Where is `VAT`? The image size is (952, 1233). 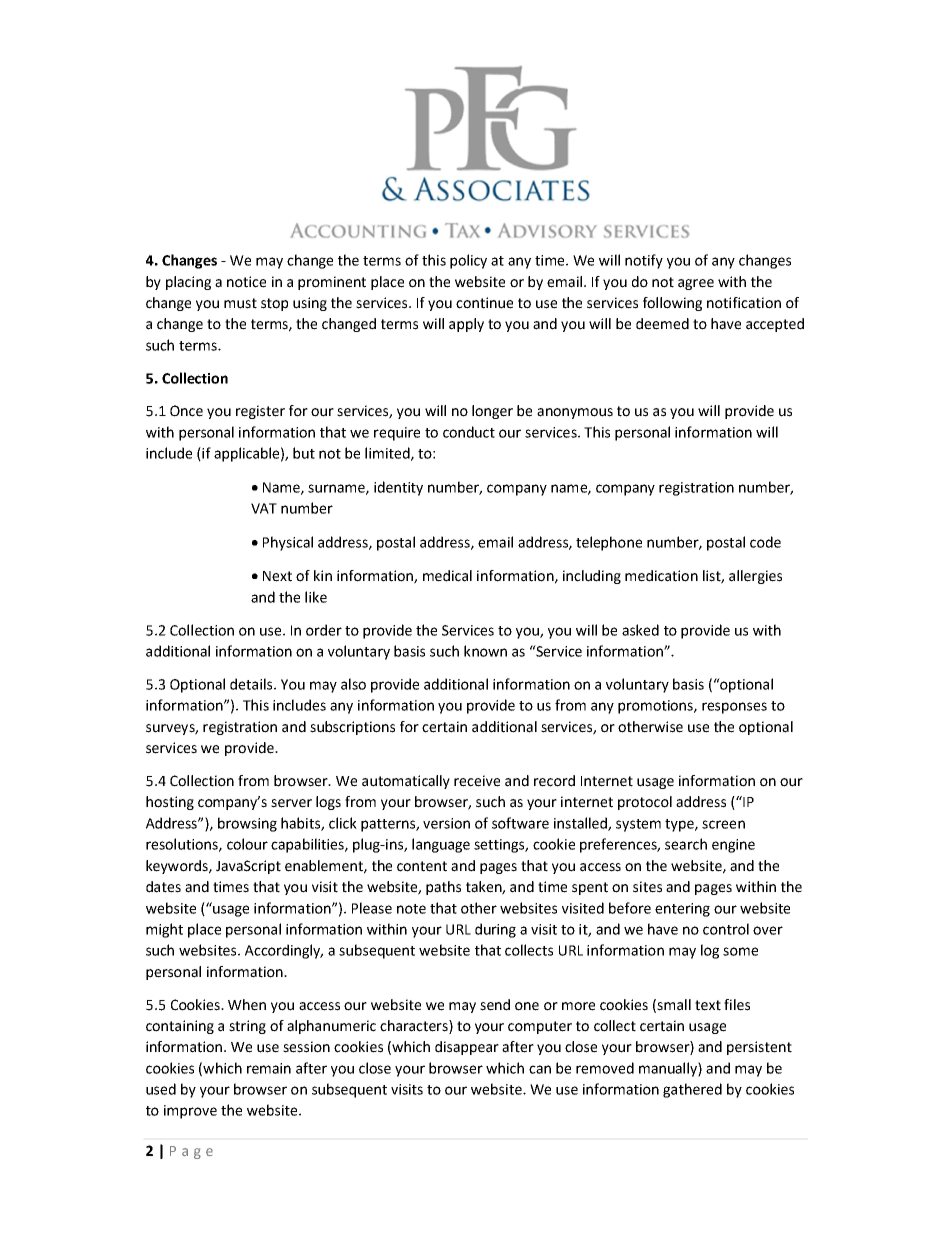 VAT is located at coordinates (264, 508).
